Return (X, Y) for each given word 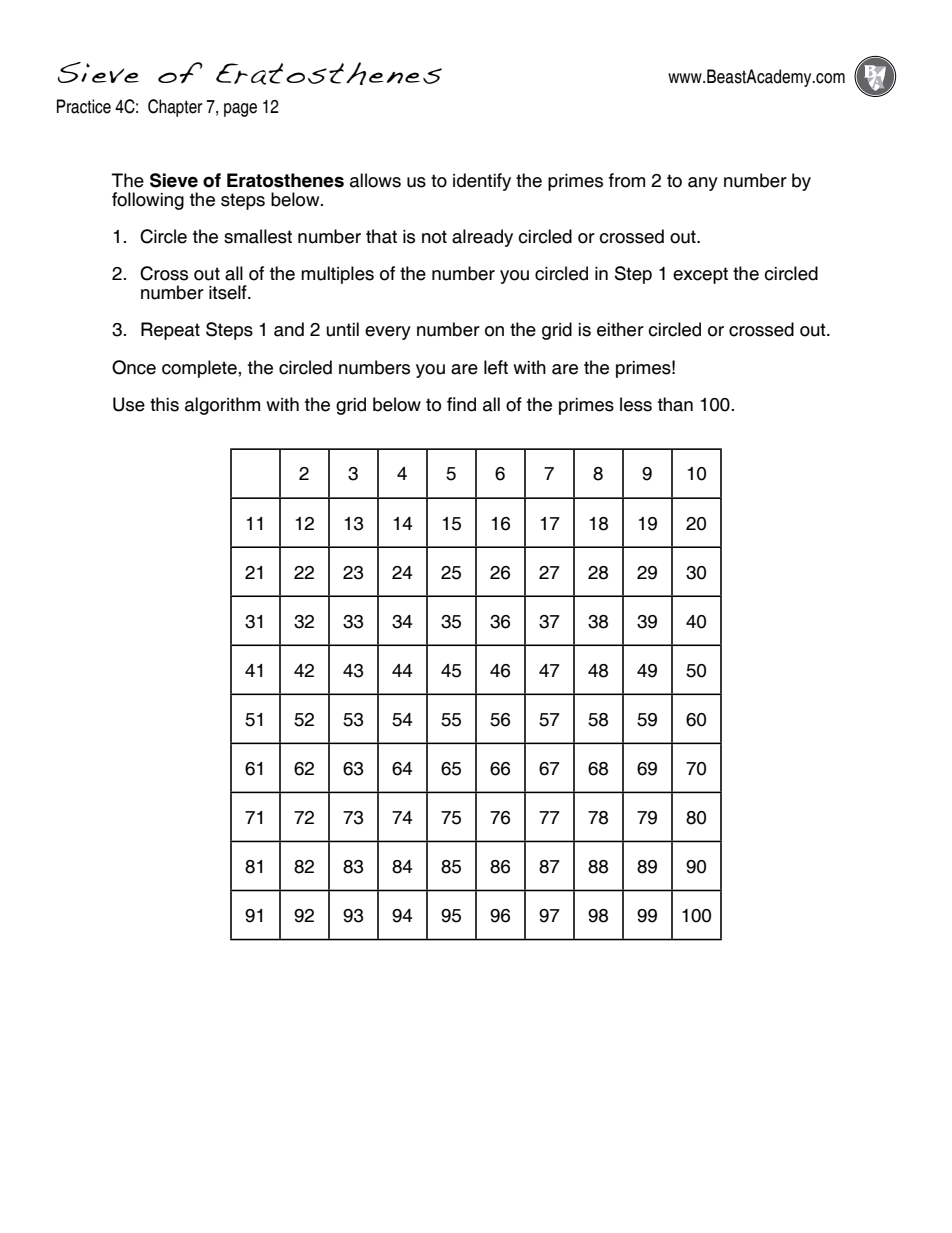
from (627, 180)
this (164, 404)
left (496, 367)
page (240, 110)
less (636, 404)
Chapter (175, 108)
